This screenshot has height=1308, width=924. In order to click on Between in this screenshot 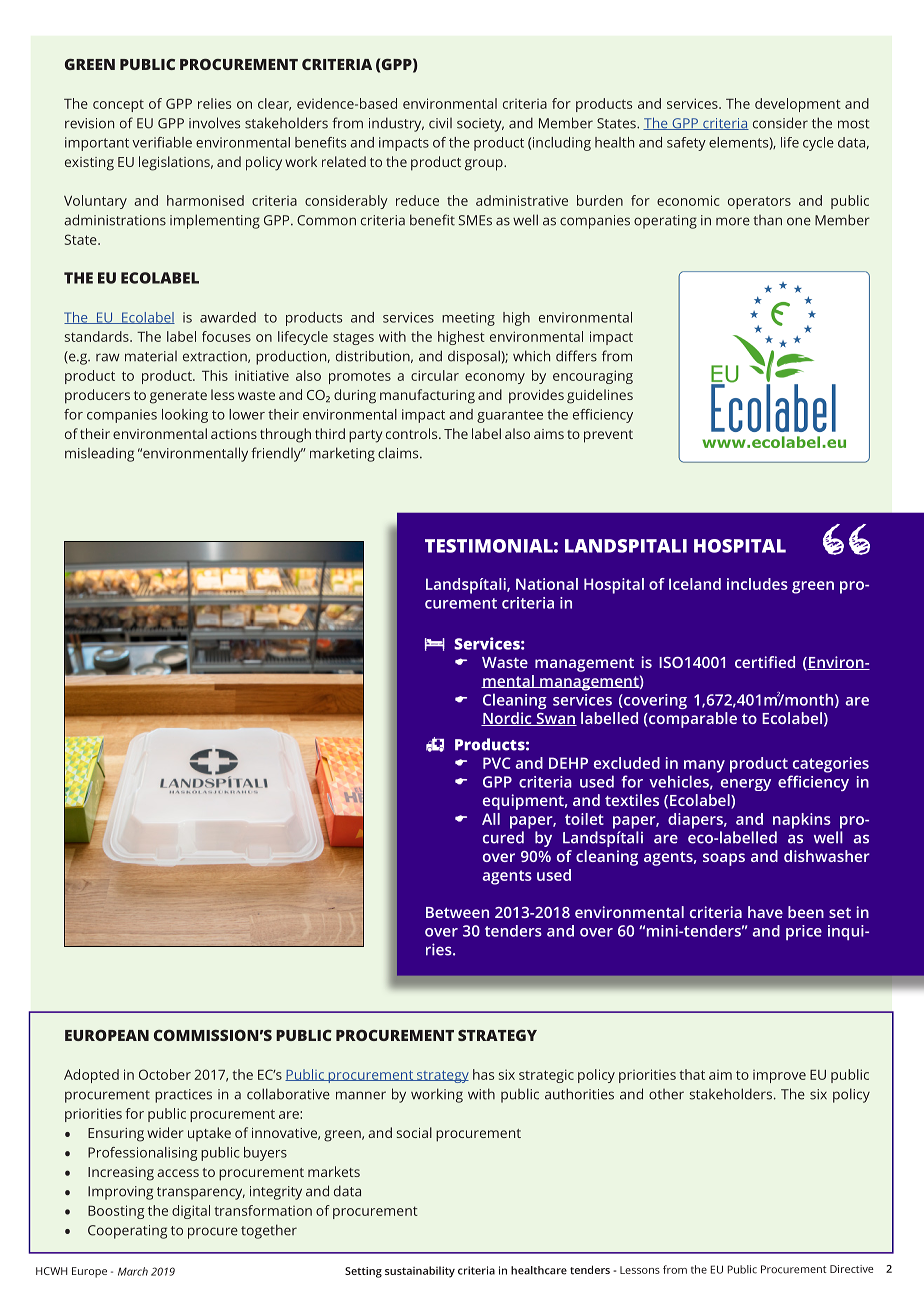, I will do `click(457, 912)`.
